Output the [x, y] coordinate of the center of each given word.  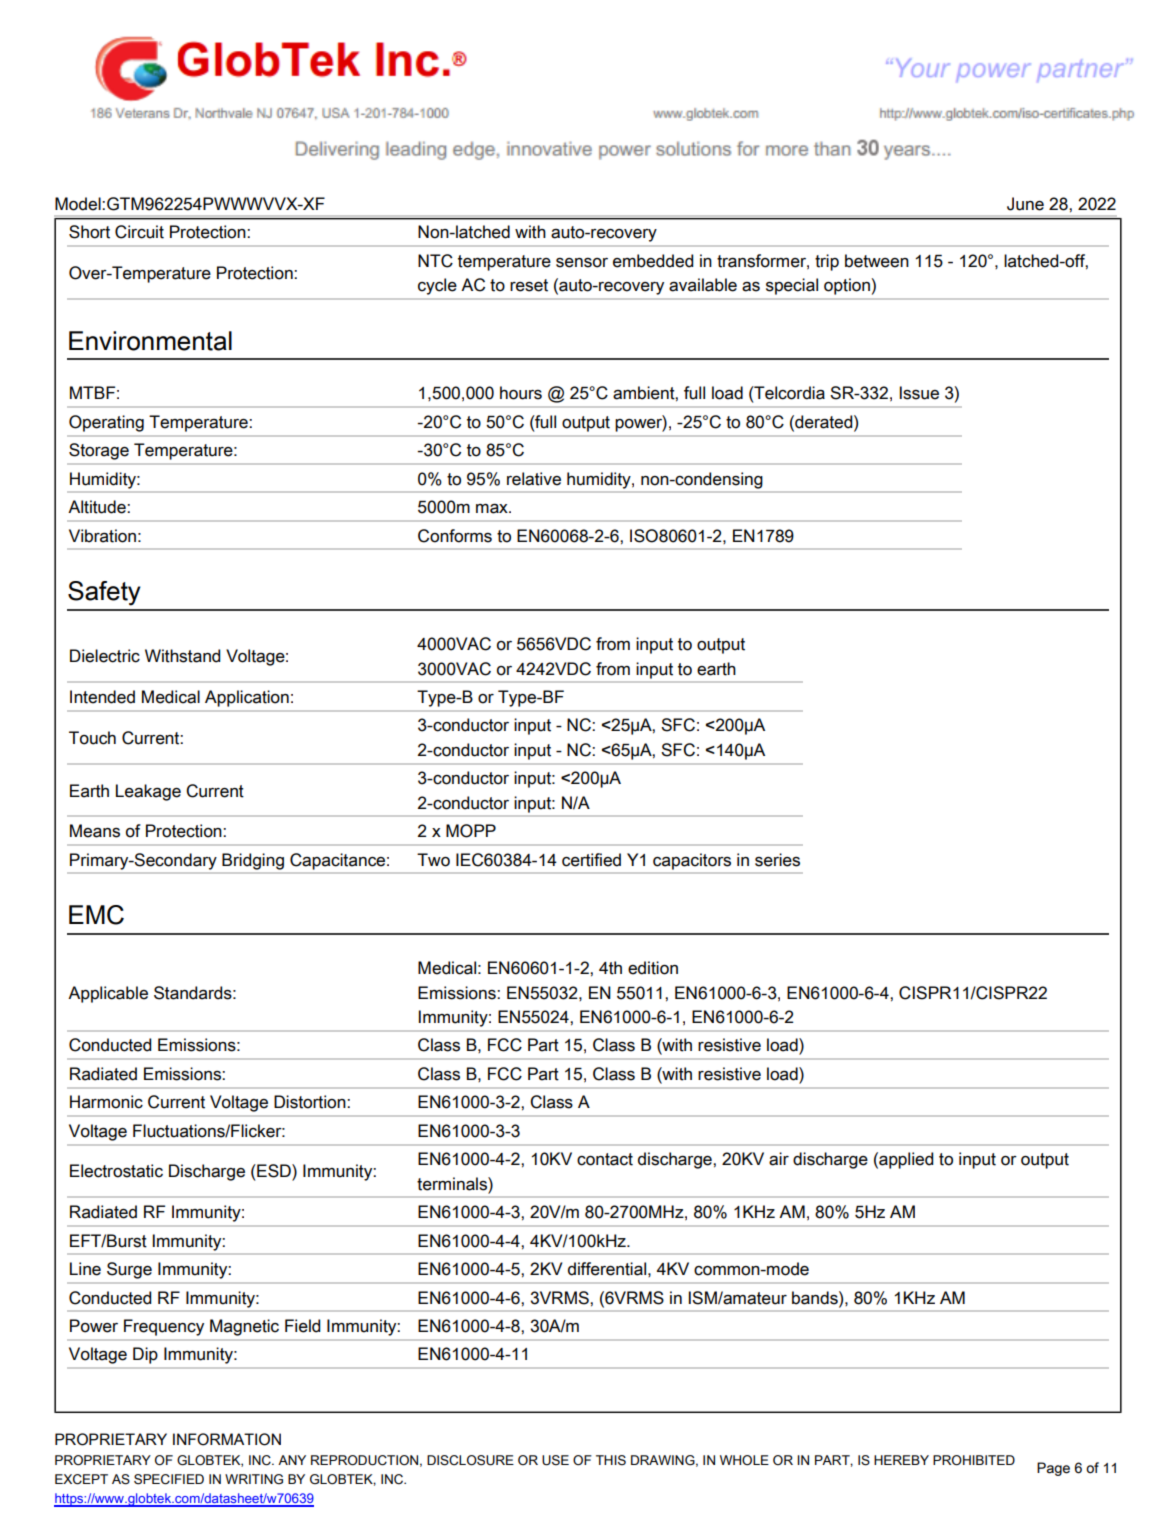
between [877, 261]
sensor [582, 263]
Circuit [139, 232]
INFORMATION [227, 1439]
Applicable [108, 994]
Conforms [455, 536]
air [779, 1159]
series [777, 860]
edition [653, 968]
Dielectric [105, 656]
